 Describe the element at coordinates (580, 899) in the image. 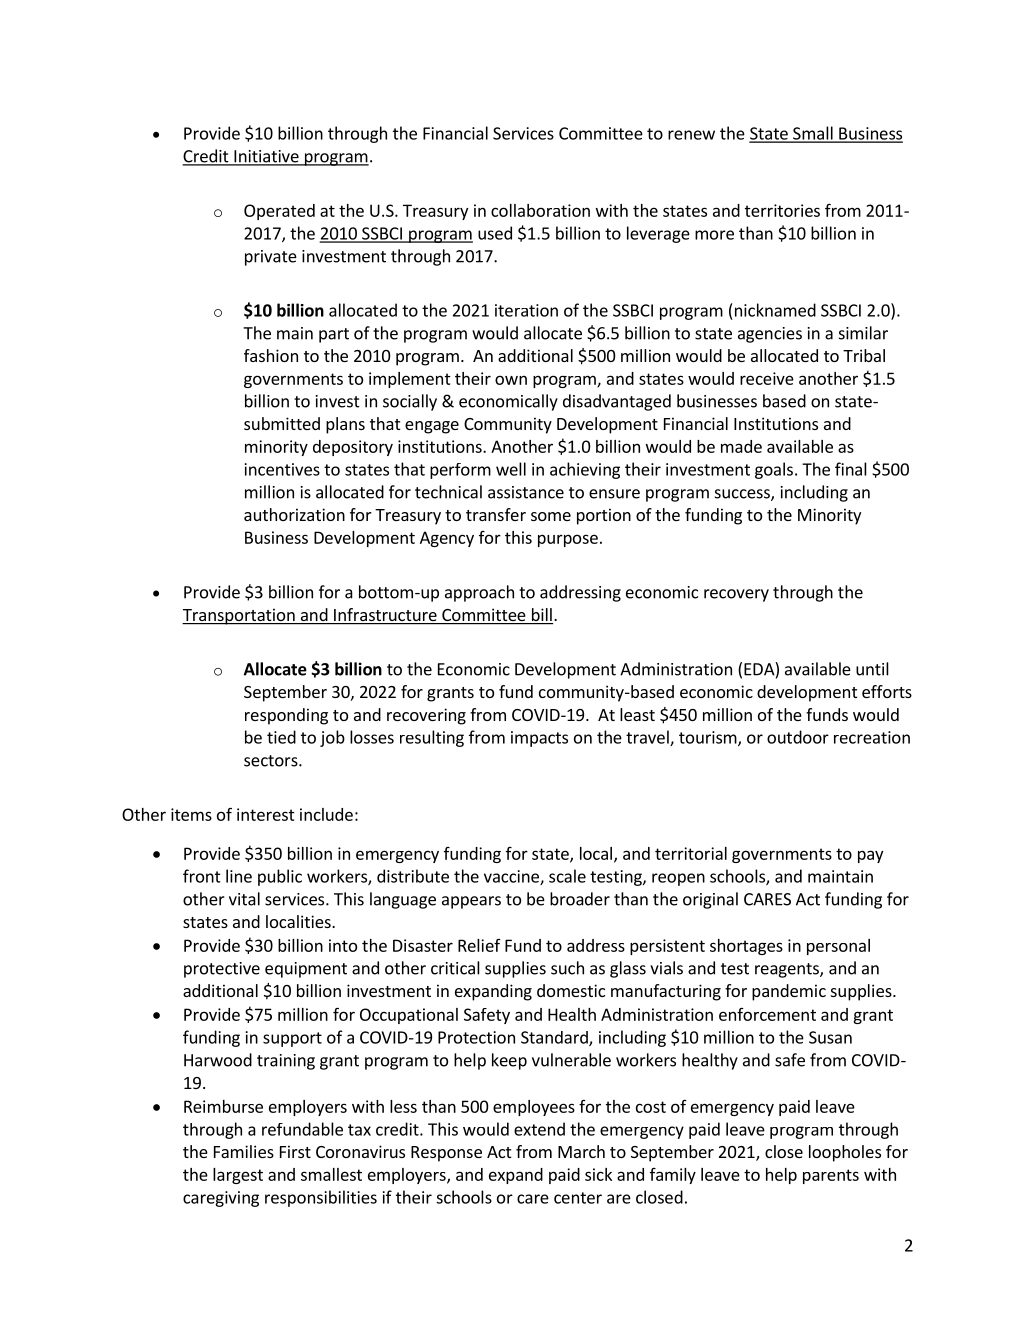

I see `broader` at that location.
